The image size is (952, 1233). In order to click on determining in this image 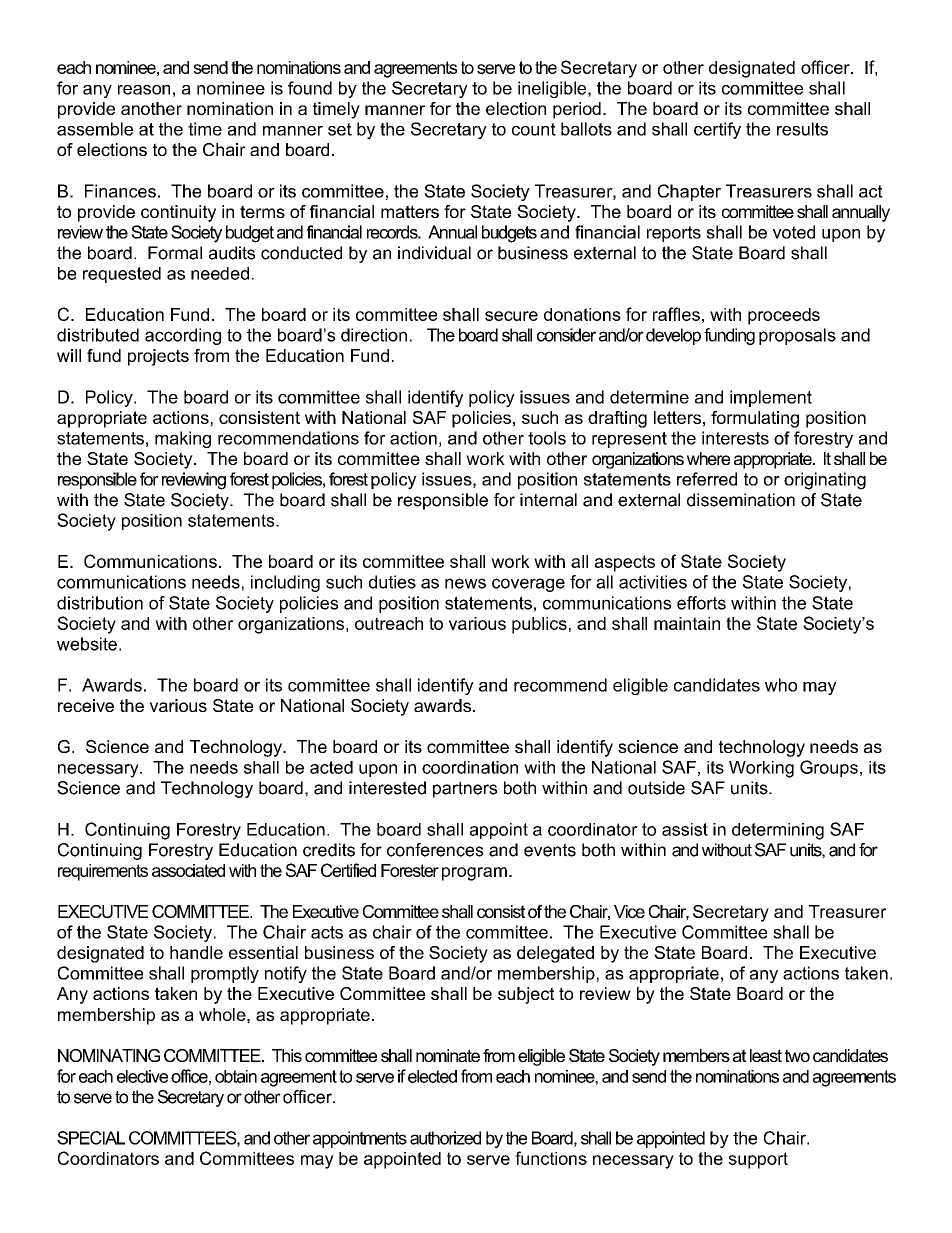, I will do `click(778, 831)`.
